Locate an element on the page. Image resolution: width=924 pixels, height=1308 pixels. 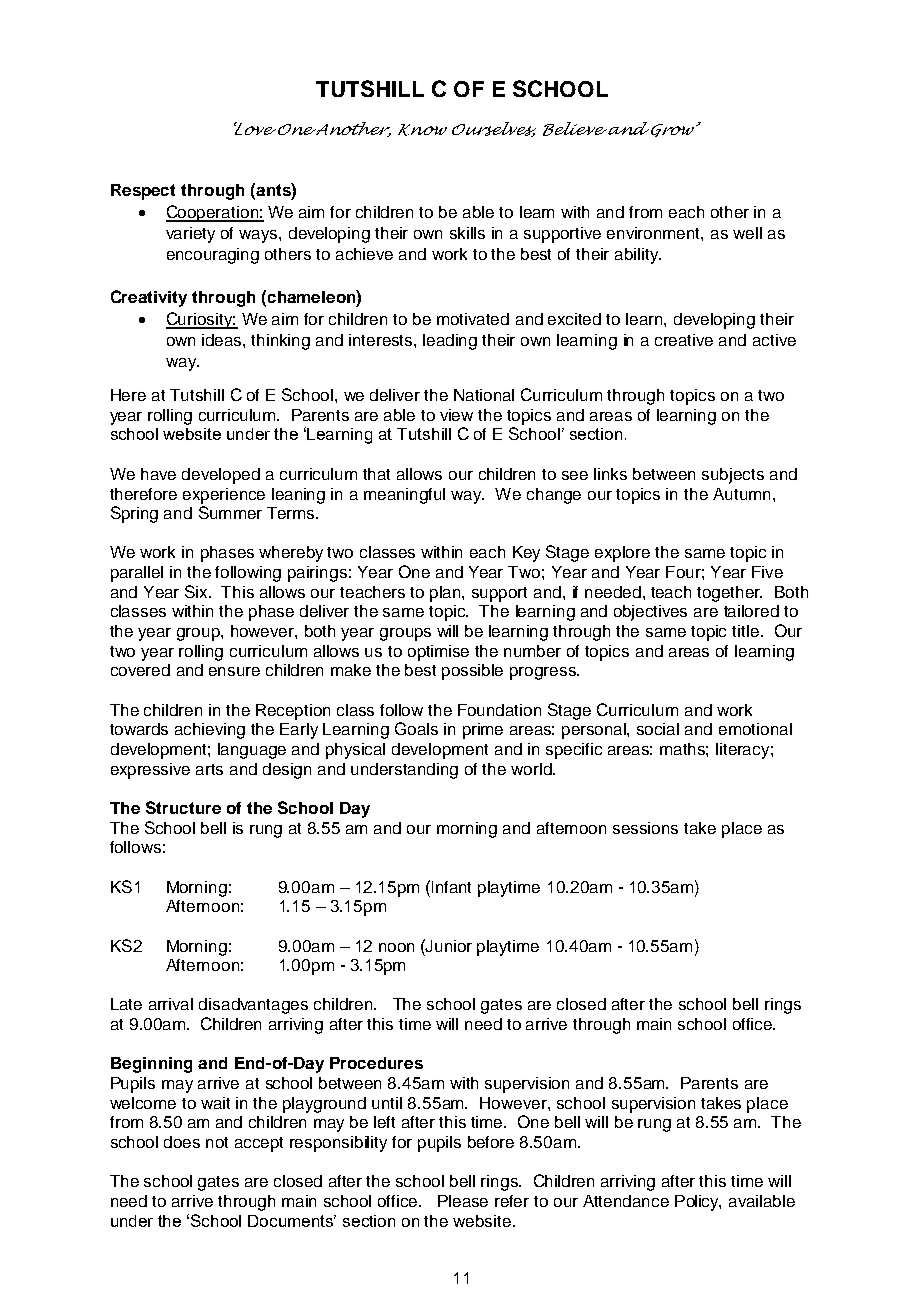
meaningful is located at coordinates (404, 496).
